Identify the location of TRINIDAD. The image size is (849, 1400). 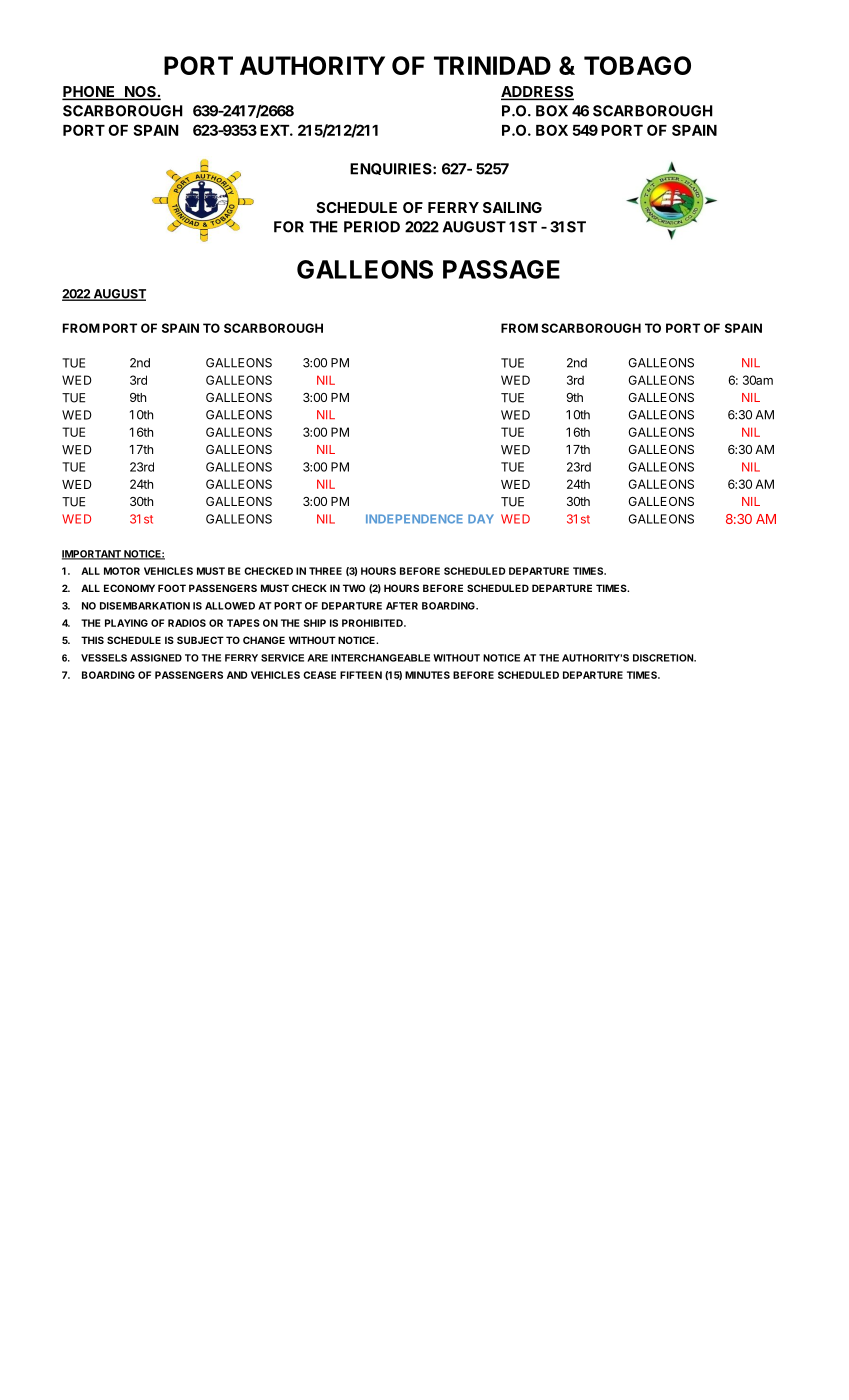
(492, 65).
